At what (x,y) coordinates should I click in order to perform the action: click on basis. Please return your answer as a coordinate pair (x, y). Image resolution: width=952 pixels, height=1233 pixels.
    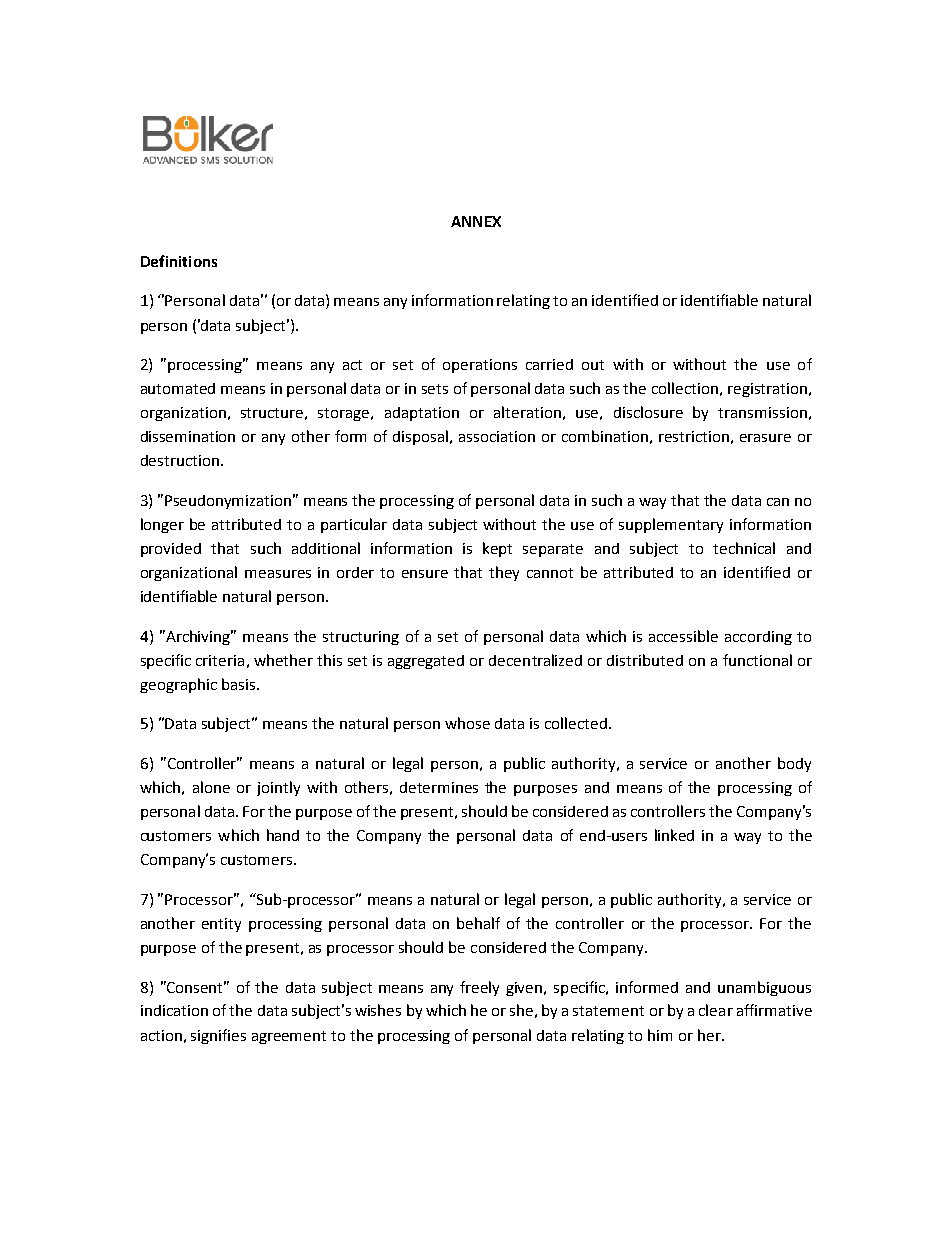
    Looking at the image, I should click on (238, 684).
